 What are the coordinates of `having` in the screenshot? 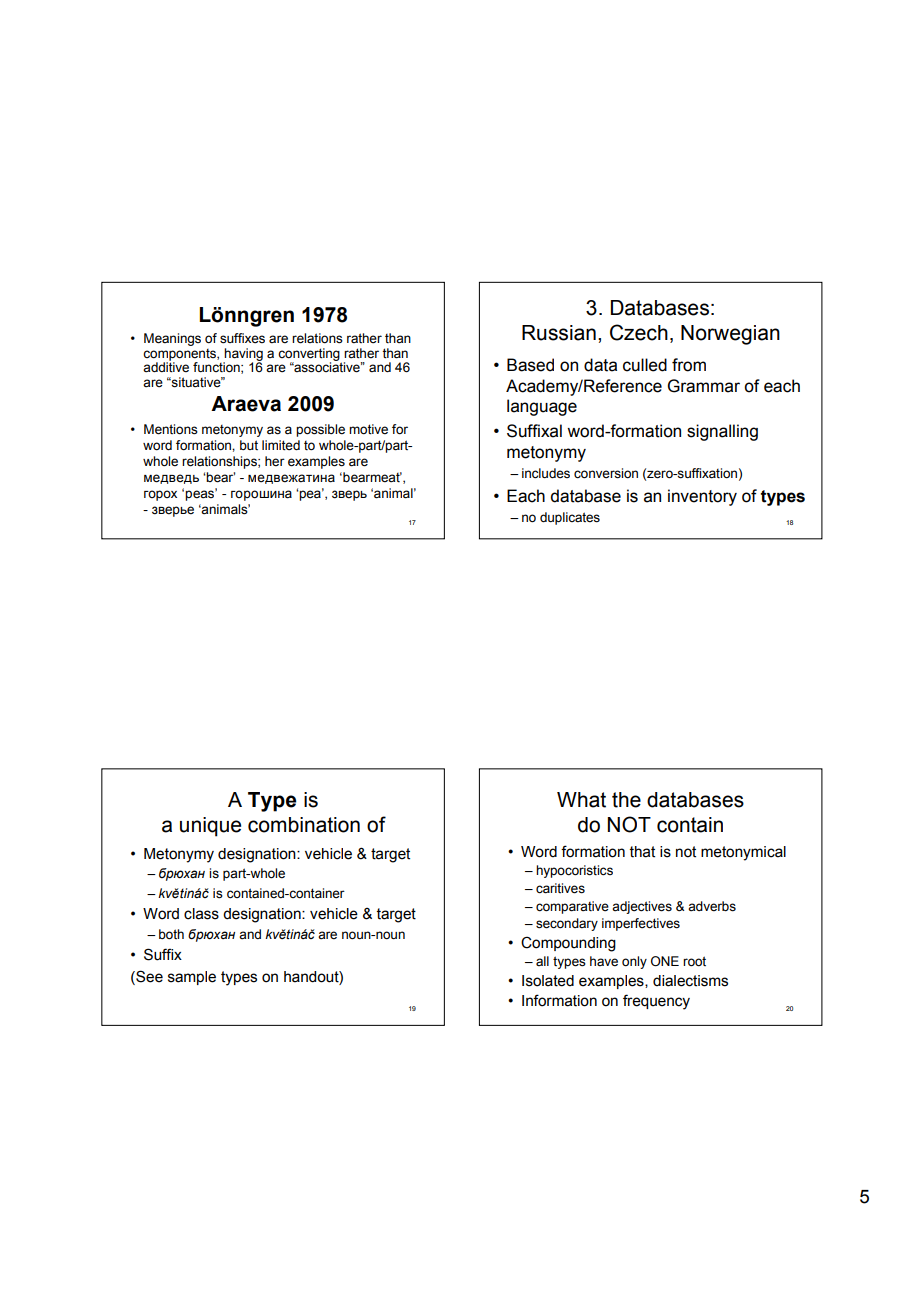 It's located at (243, 355).
